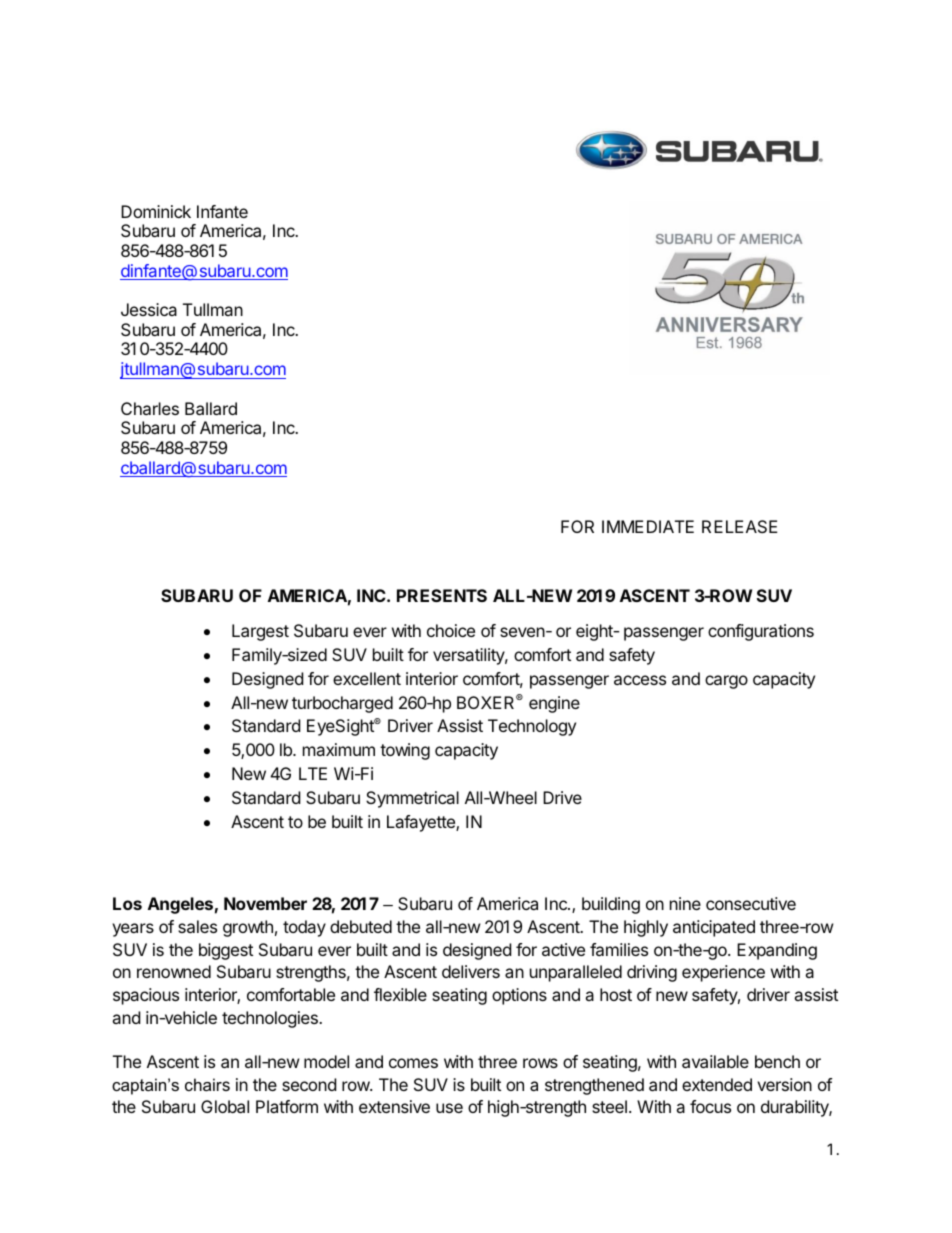  I want to click on Jessica, so click(149, 309).
